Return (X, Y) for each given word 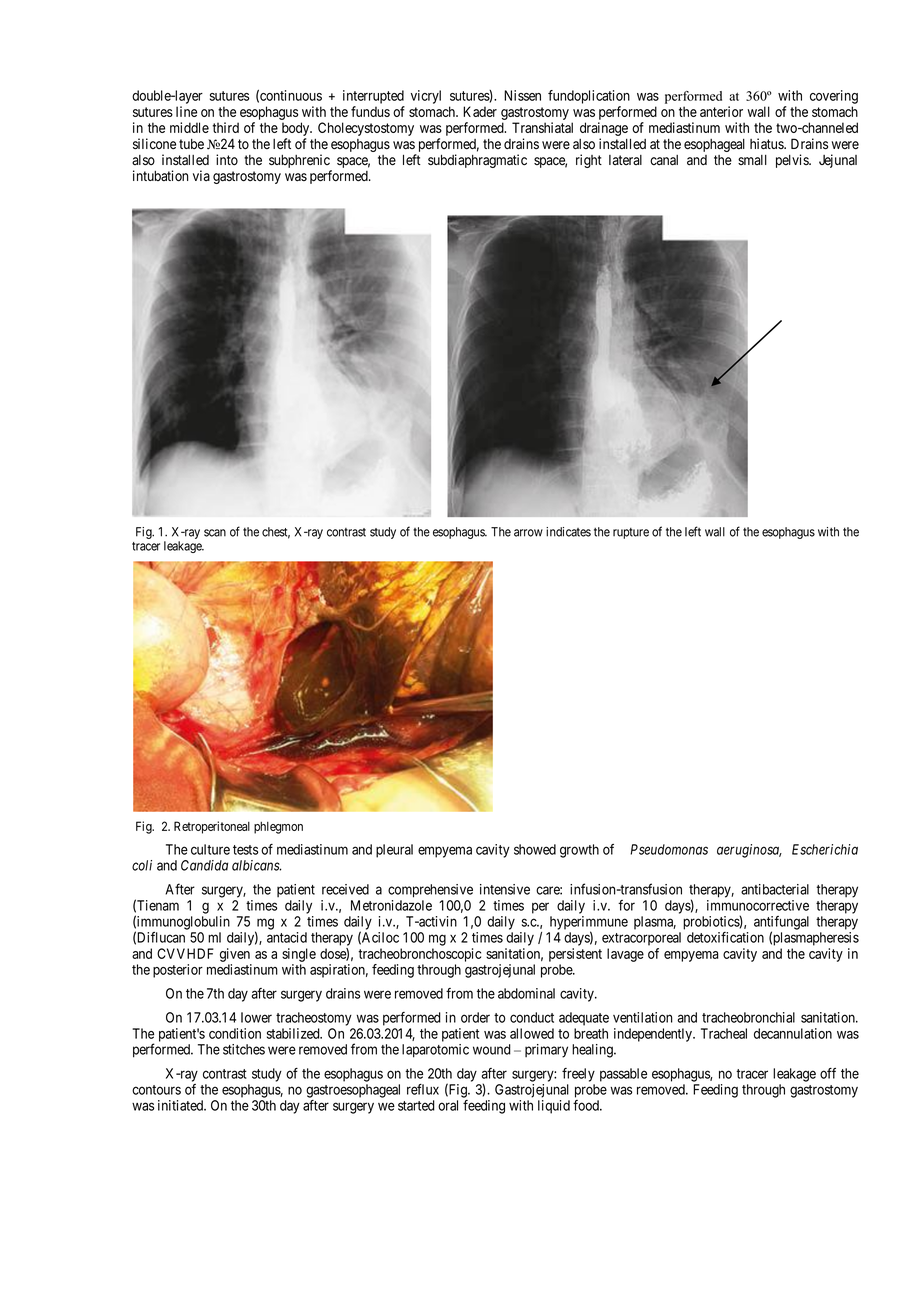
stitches (244, 1049)
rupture (631, 533)
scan (215, 533)
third (225, 127)
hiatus (767, 144)
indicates (568, 532)
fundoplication (589, 97)
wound (492, 1049)
